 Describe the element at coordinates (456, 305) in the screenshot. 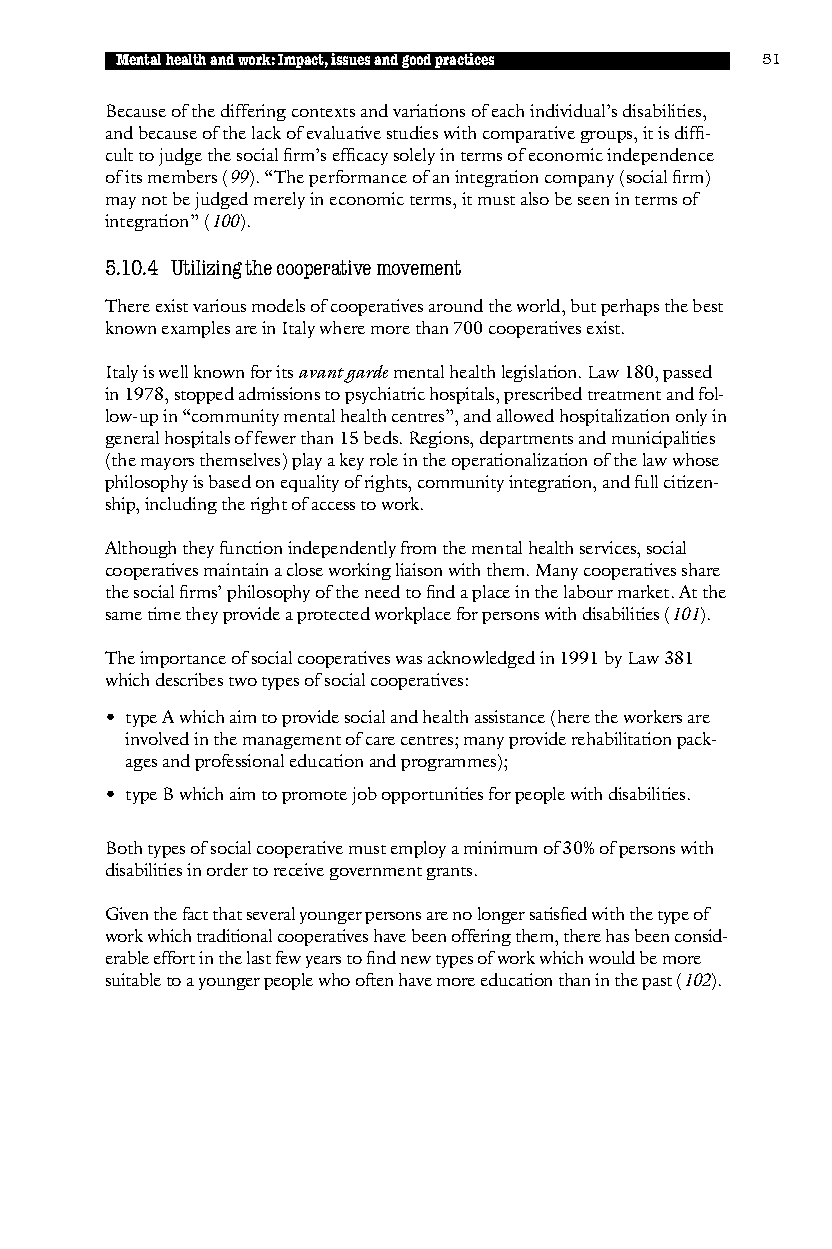

I see `around` at that location.
